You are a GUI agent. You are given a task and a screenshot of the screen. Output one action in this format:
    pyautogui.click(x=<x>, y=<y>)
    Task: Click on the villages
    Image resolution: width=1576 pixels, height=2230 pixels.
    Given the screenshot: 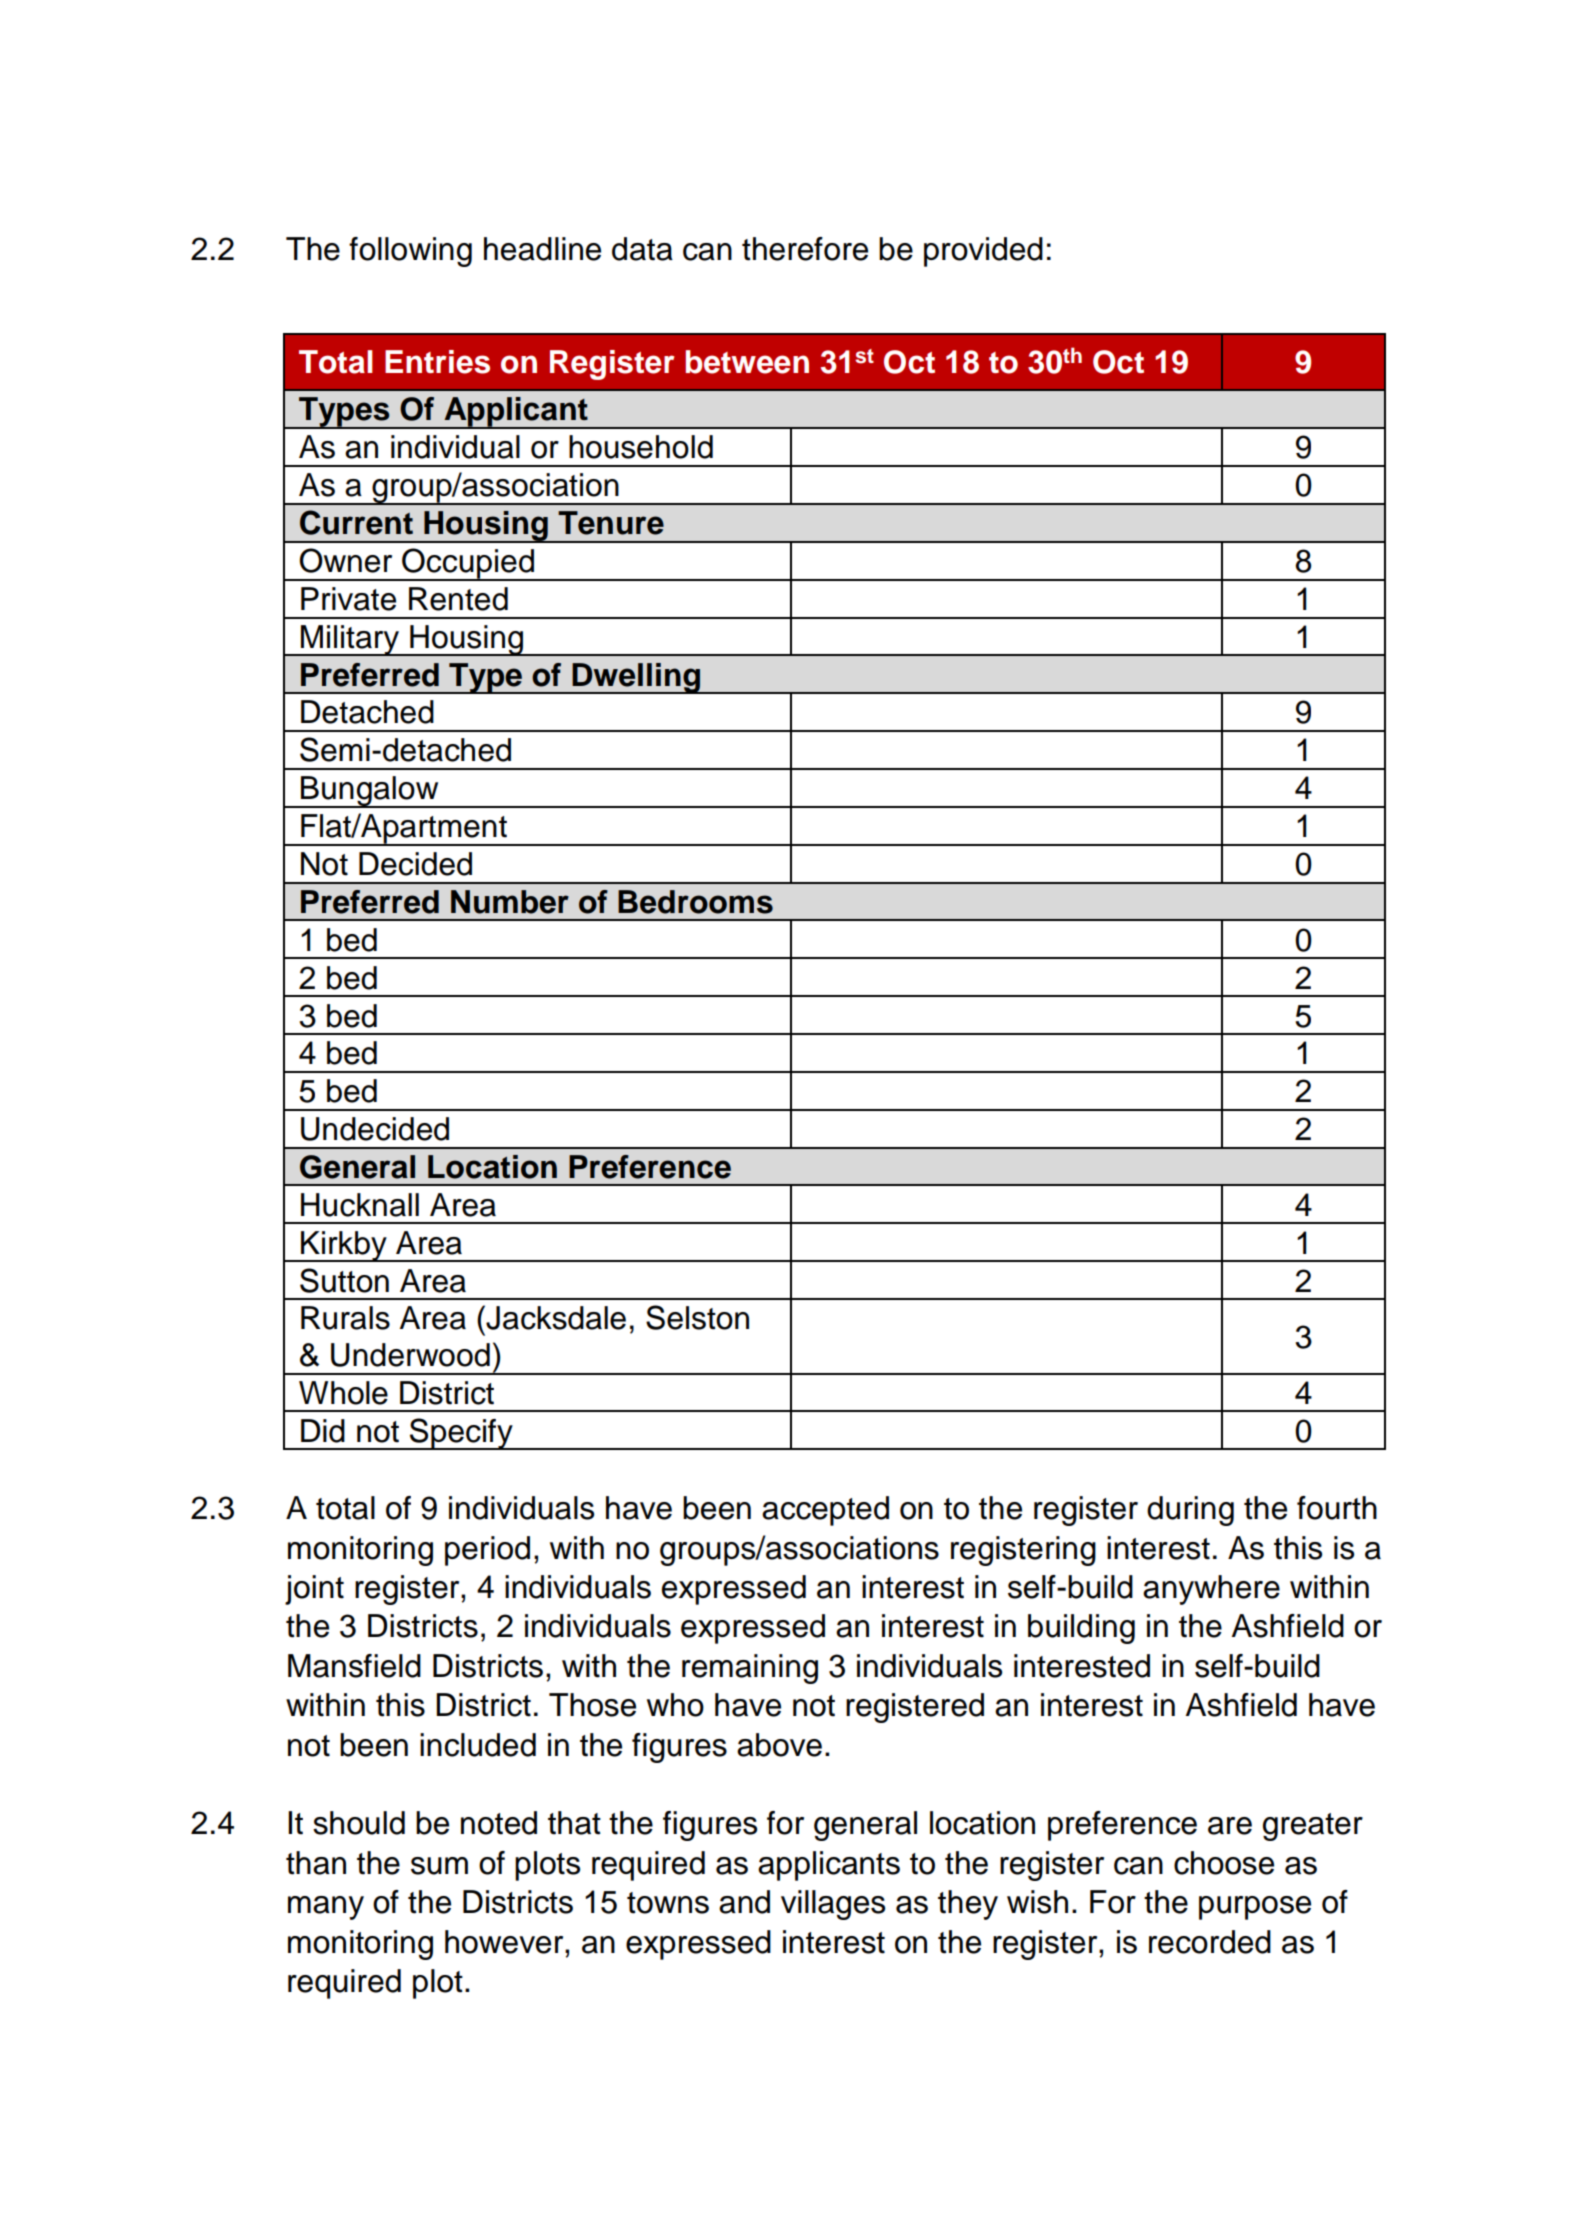 What is the action you would take?
    pyautogui.click(x=833, y=1905)
